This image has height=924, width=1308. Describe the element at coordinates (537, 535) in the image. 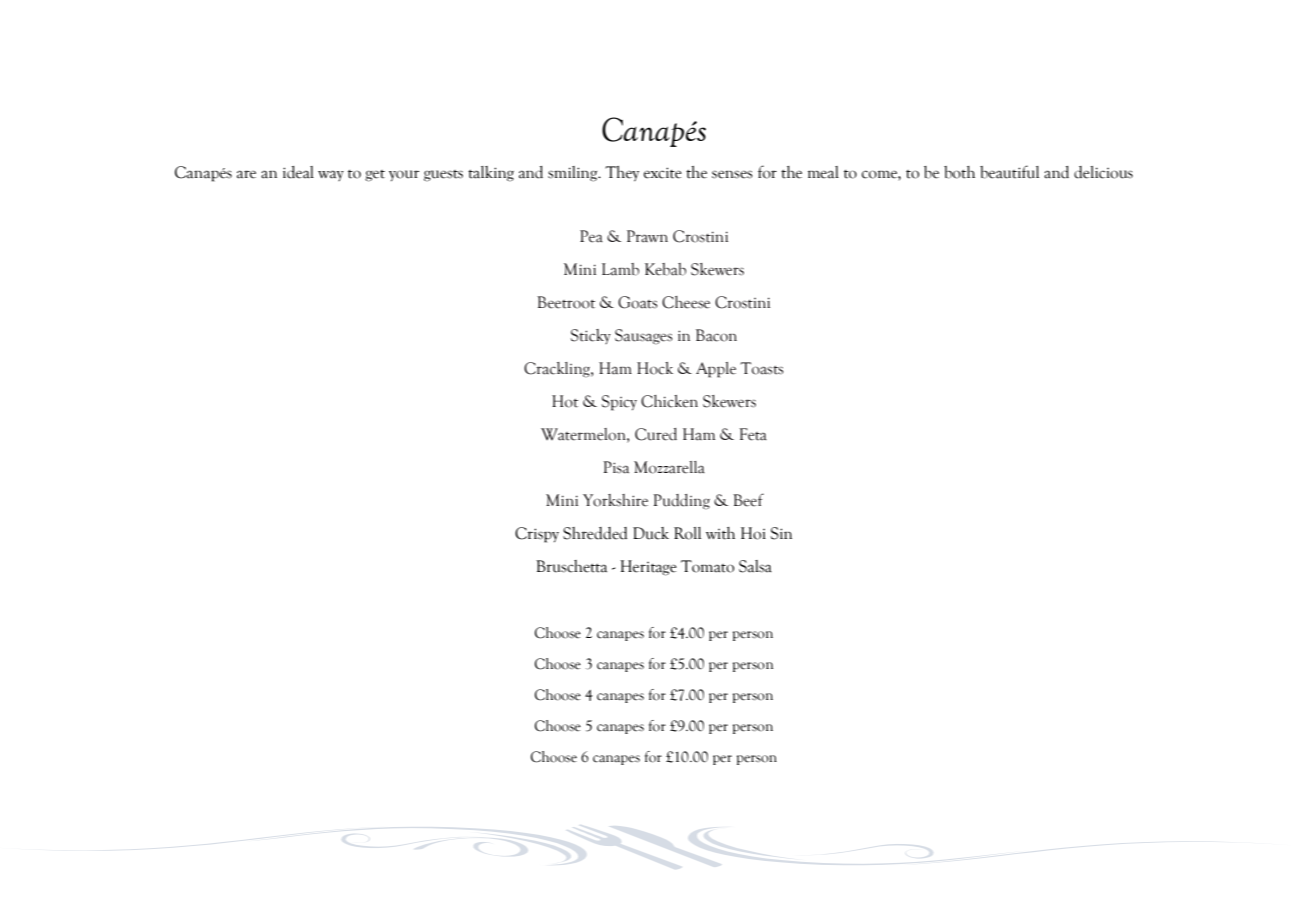

I see `Crispy` at that location.
